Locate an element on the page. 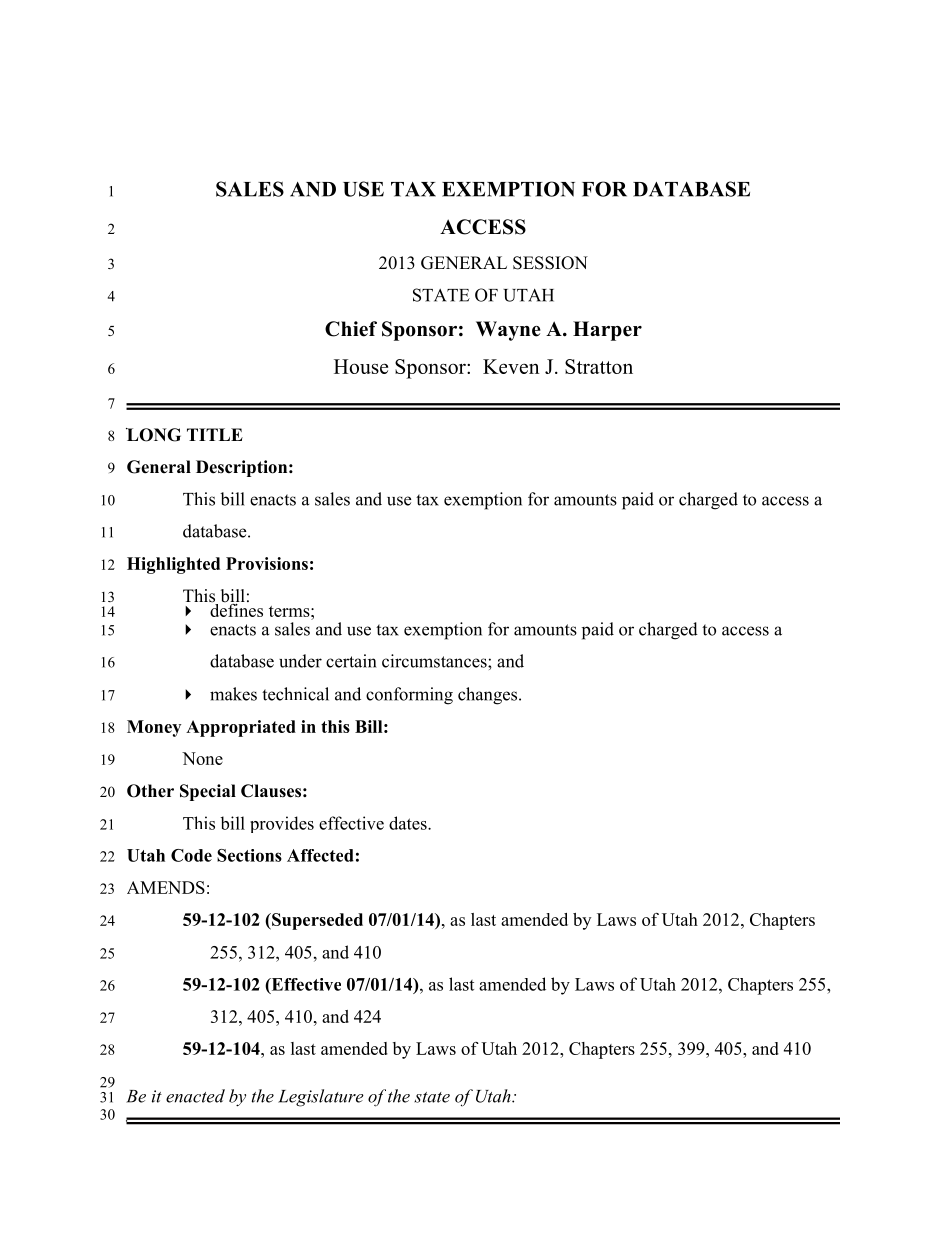 This image has height=1233, width=952. Superseded is located at coordinates (316, 921).
